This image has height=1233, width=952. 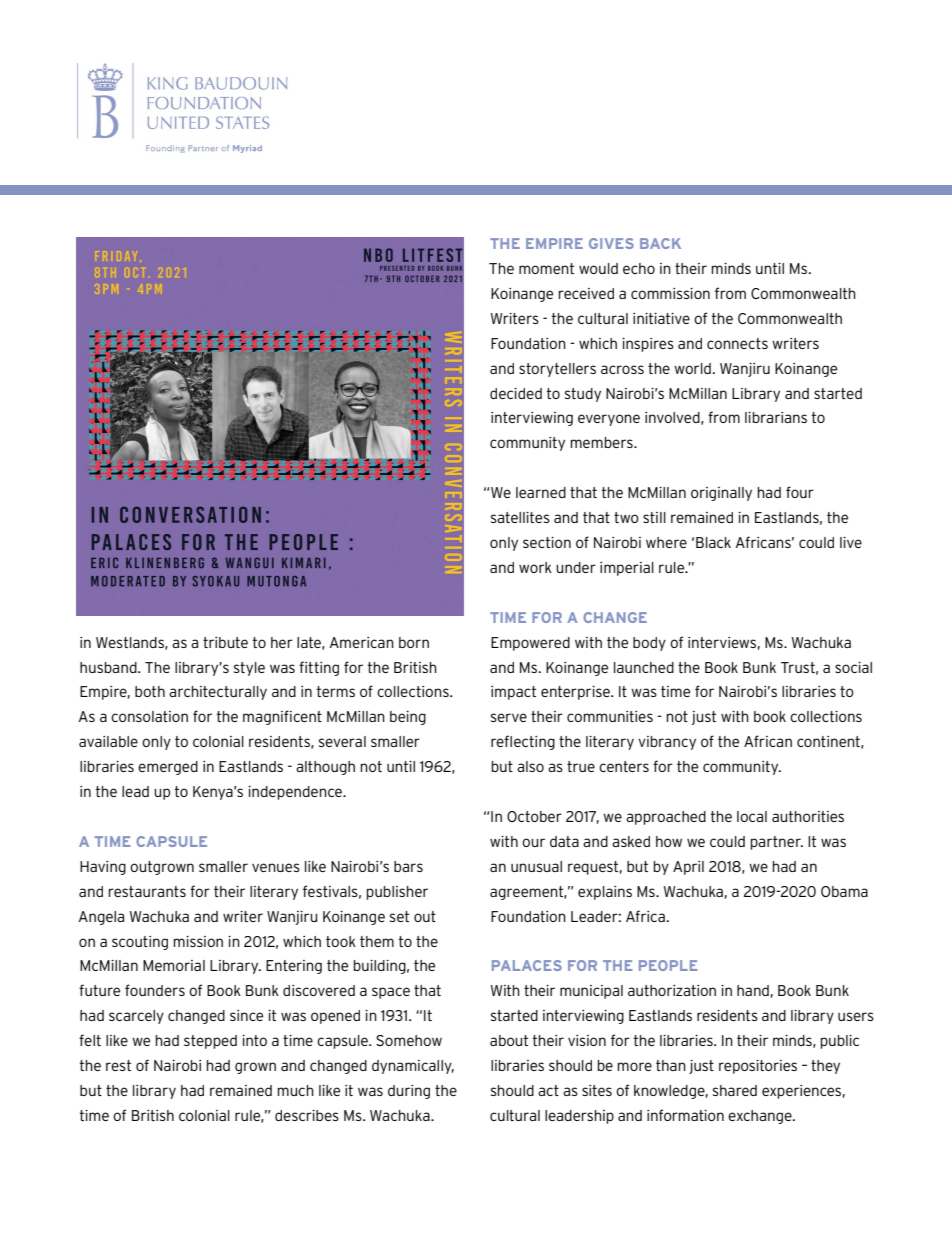 I want to click on moment, so click(x=546, y=268).
